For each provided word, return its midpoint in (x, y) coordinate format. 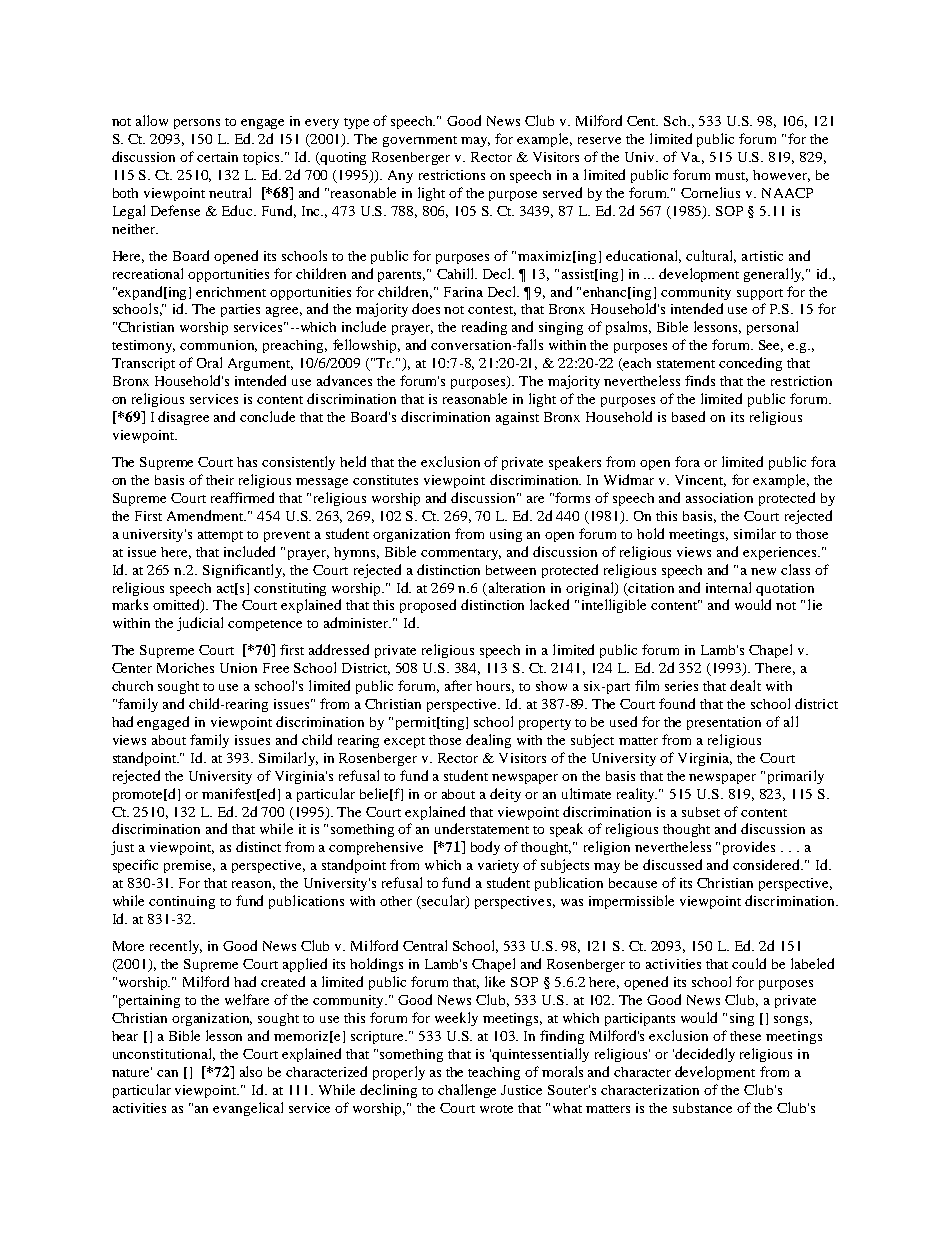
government (420, 141)
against (517, 418)
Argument (260, 364)
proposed (428, 606)
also (251, 1071)
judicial (200, 624)
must (731, 177)
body (485, 848)
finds (700, 380)
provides (749, 848)
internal (728, 587)
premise (189, 866)
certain (217, 157)
